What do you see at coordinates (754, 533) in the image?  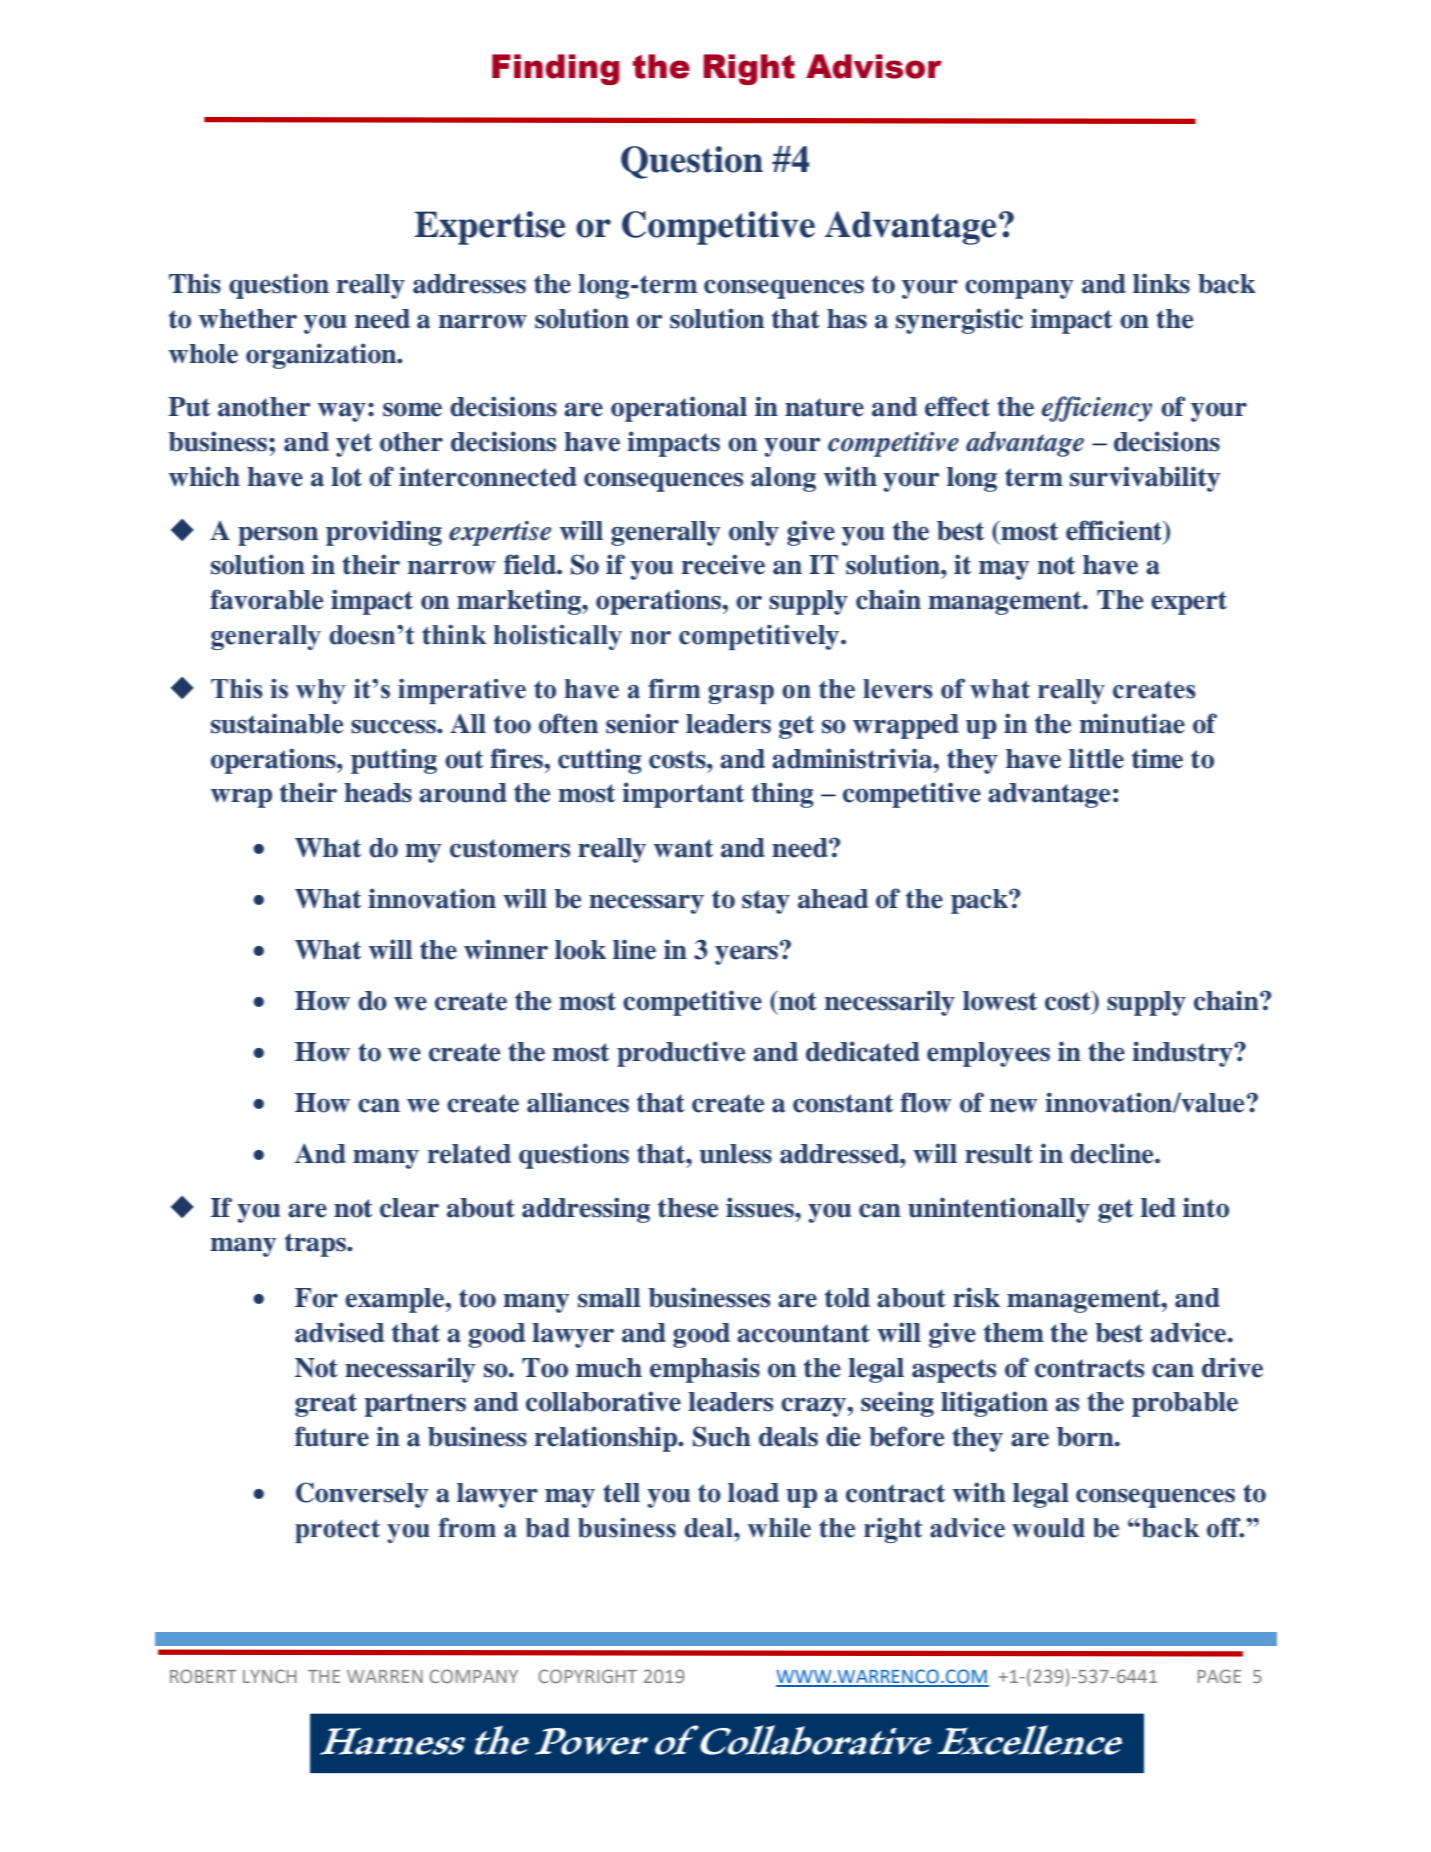 I see `only` at bounding box center [754, 533].
